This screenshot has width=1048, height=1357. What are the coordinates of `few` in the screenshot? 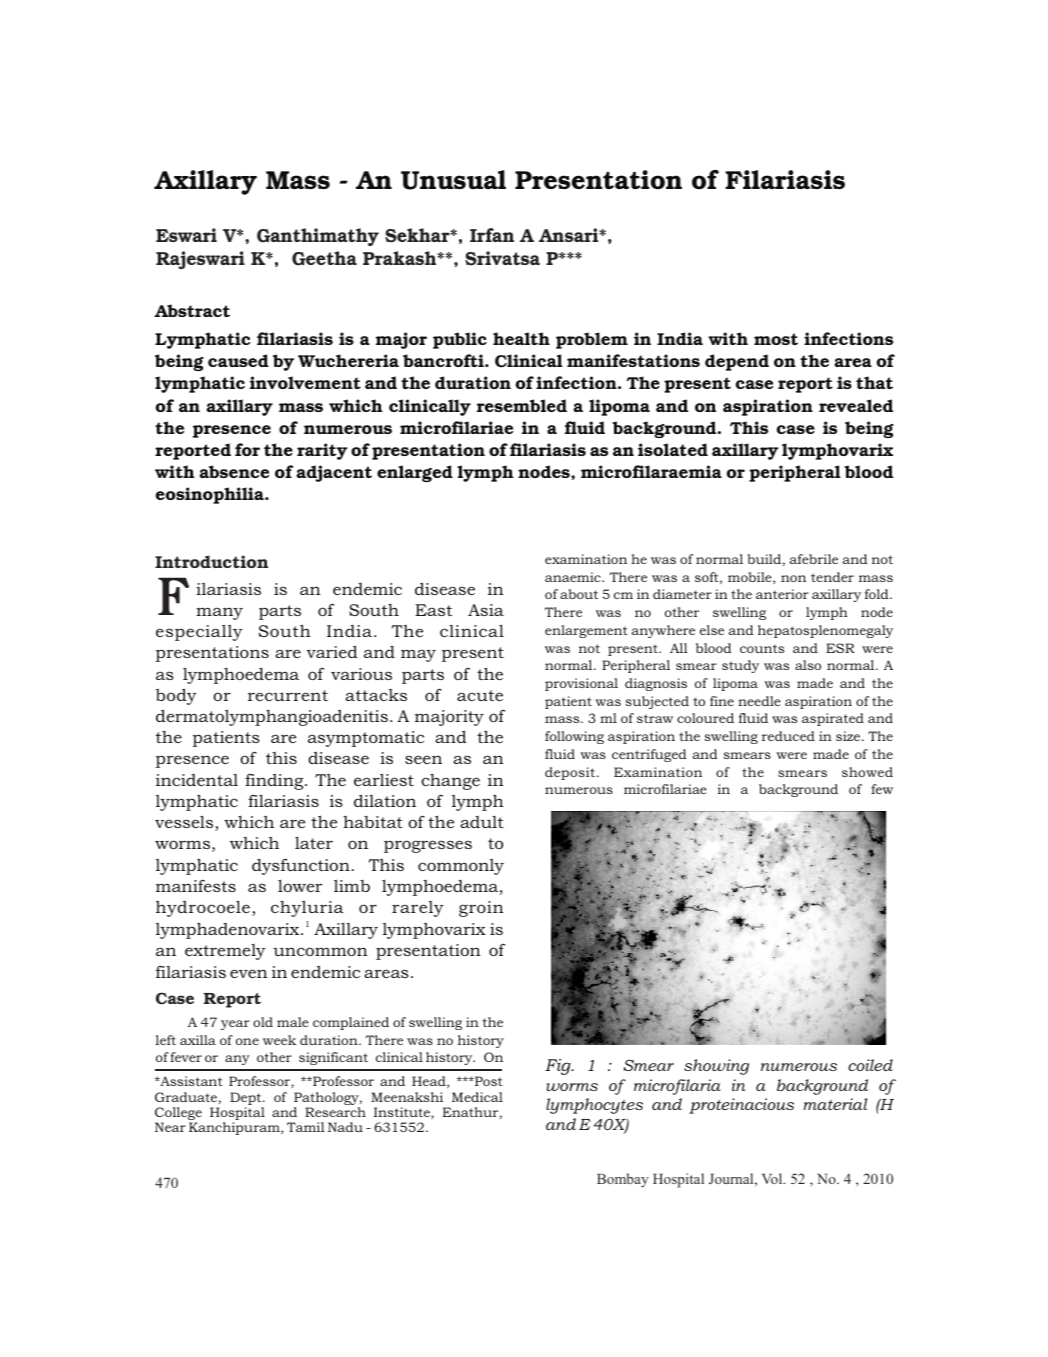 It's located at (882, 789).
